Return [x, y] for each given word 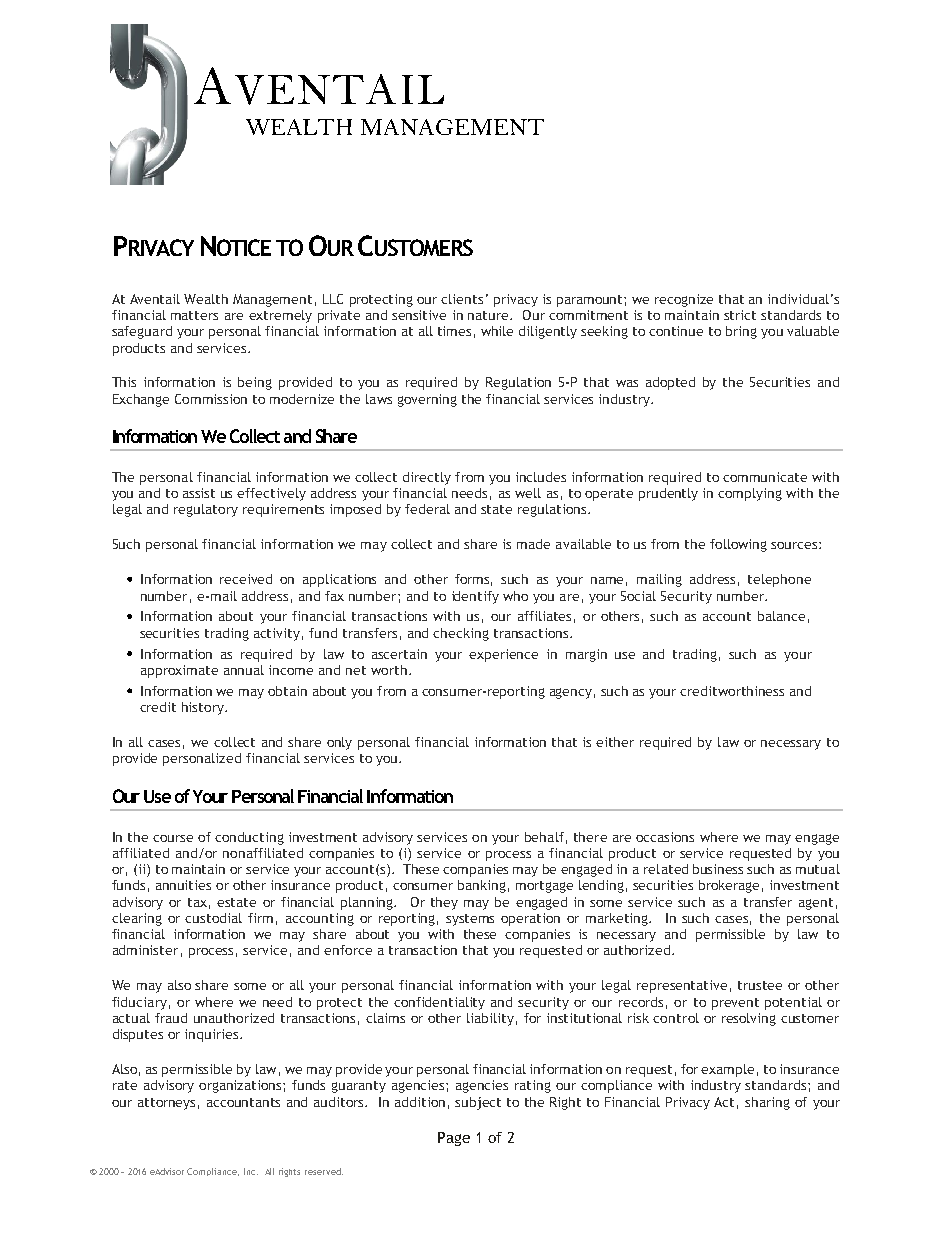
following [738, 545]
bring [741, 332]
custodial [213, 918]
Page [454, 1139]
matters [194, 315]
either [615, 742]
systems [470, 920]
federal [427, 509]
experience [503, 655]
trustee [760, 985]
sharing [767, 1103]
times [454, 331]
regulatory [206, 510]
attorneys [166, 1104]
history [204, 708]
